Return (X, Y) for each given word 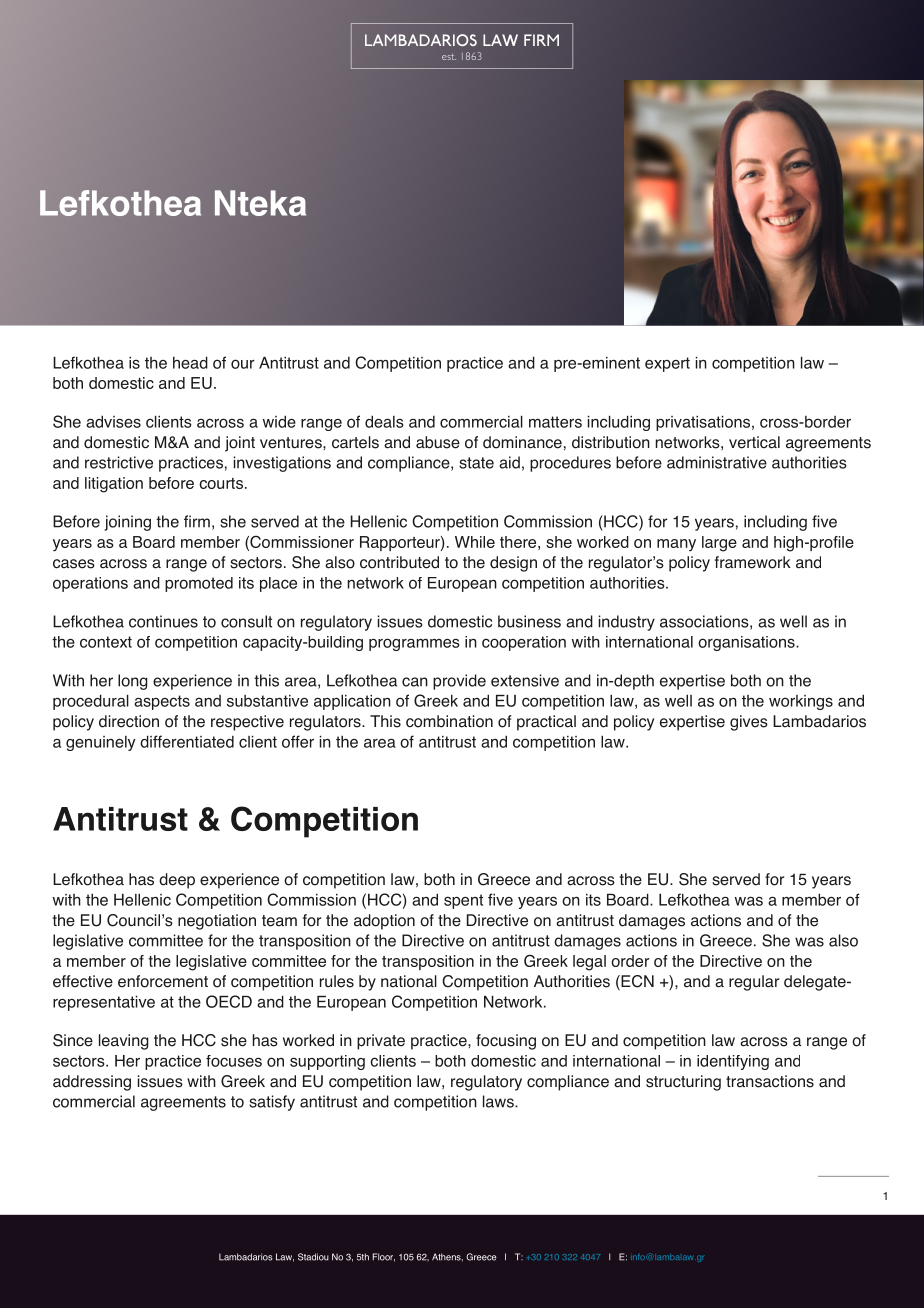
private (381, 1042)
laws (499, 1101)
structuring (683, 1083)
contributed (399, 562)
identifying (733, 1062)
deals (384, 421)
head (190, 362)
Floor (384, 1257)
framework (753, 562)
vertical (754, 442)
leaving (123, 1042)
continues (163, 621)
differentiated (187, 741)
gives (749, 723)
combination (449, 721)
